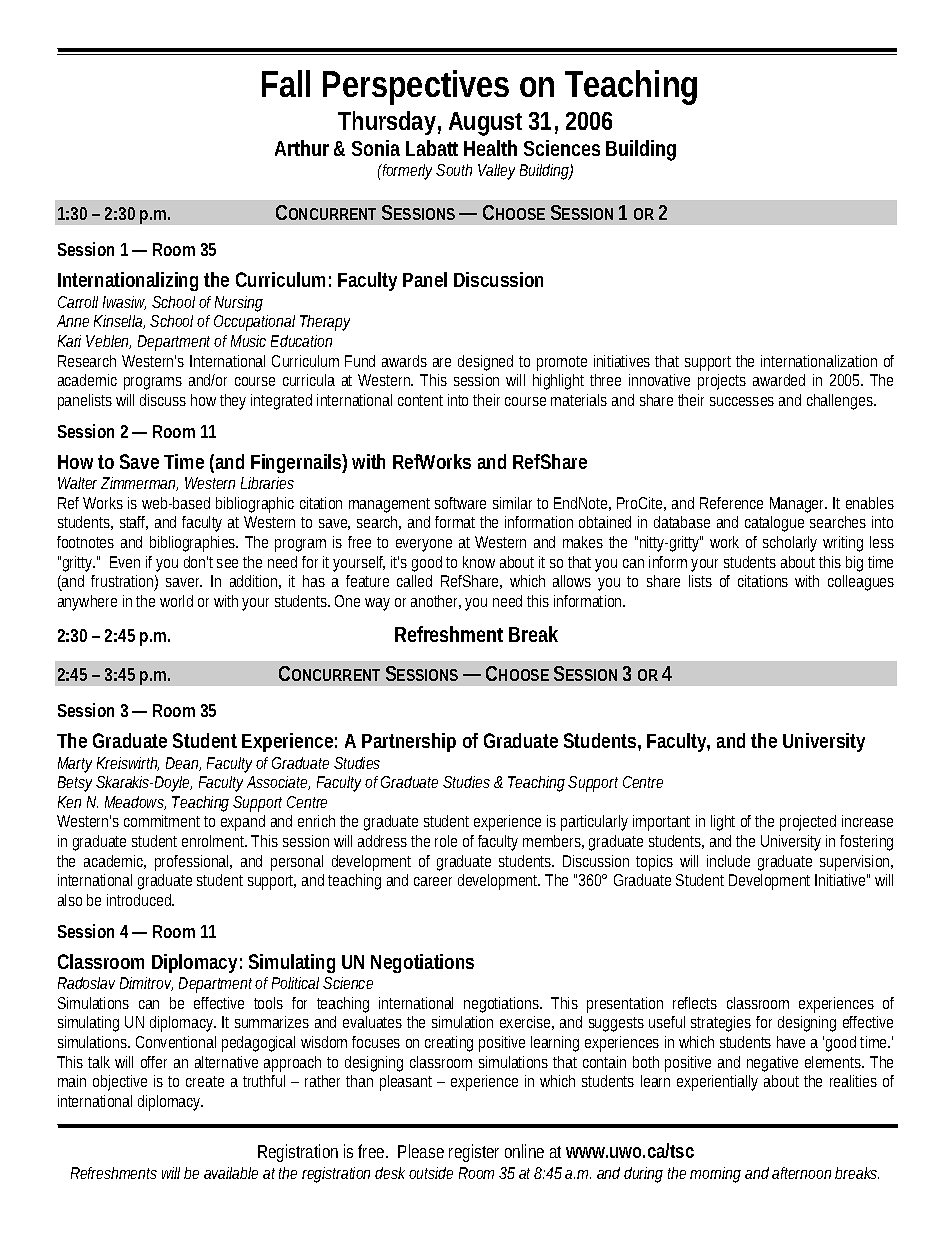  What do you see at coordinates (286, 83) in the page?
I see `Fall` at bounding box center [286, 83].
